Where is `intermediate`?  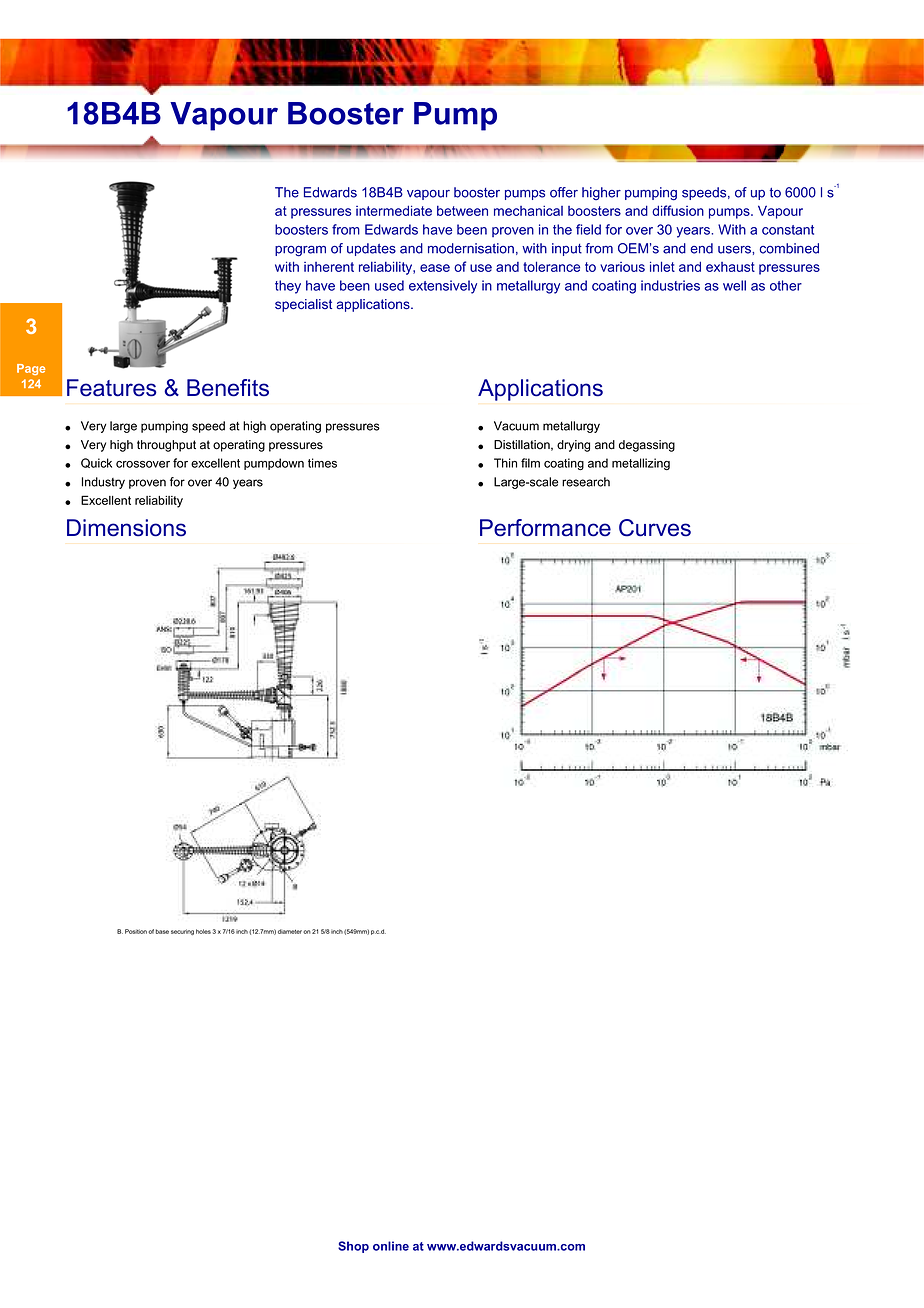 intermediate is located at coordinates (394, 210).
